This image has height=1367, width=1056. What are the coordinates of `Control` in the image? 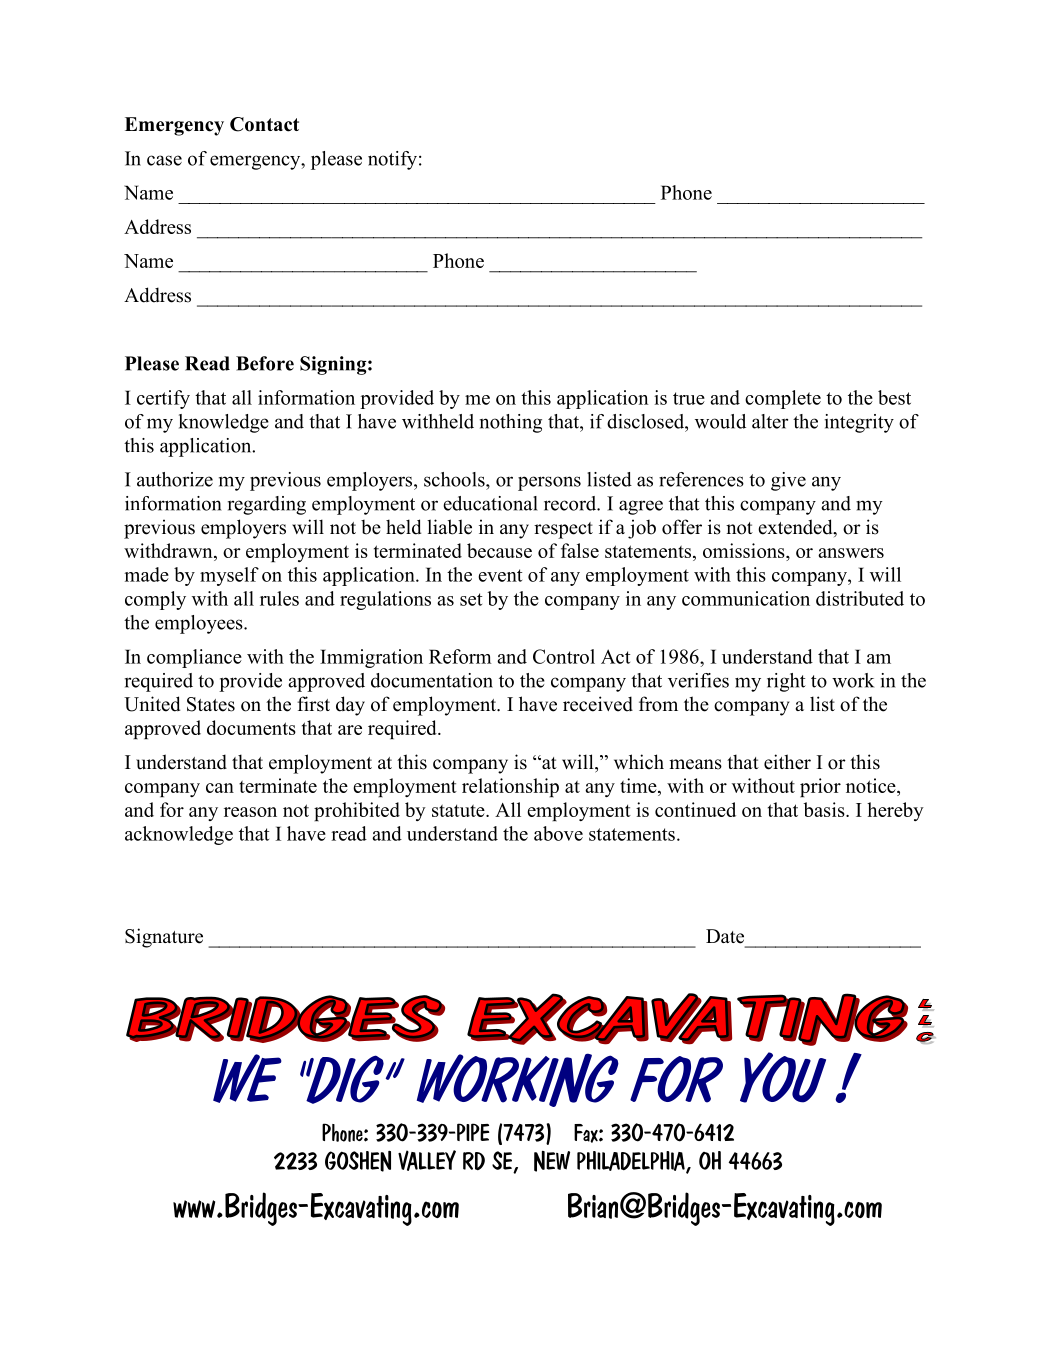 It's located at (564, 656).
